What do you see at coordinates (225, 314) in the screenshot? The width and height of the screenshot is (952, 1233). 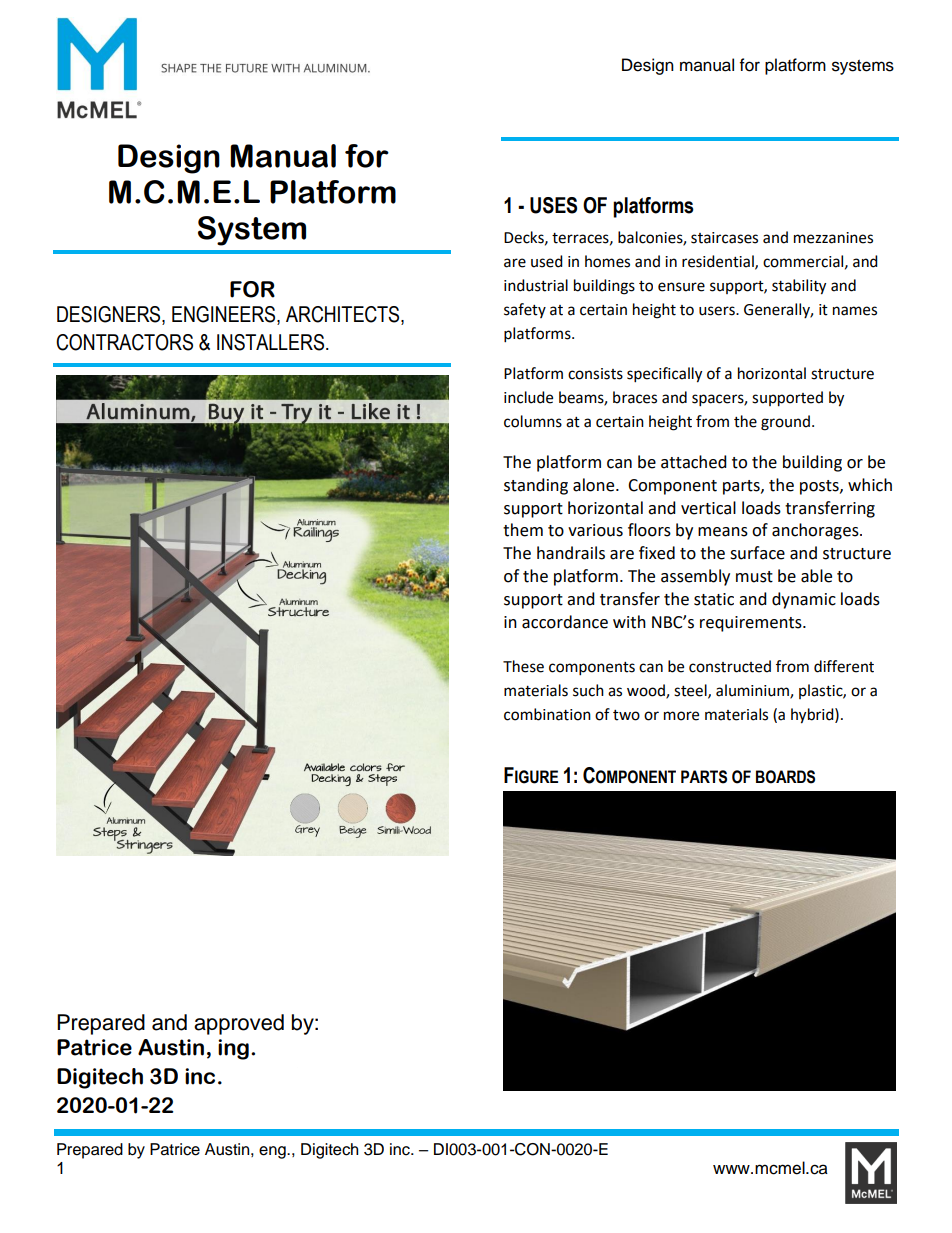 I see `ENGINEERS` at bounding box center [225, 314].
